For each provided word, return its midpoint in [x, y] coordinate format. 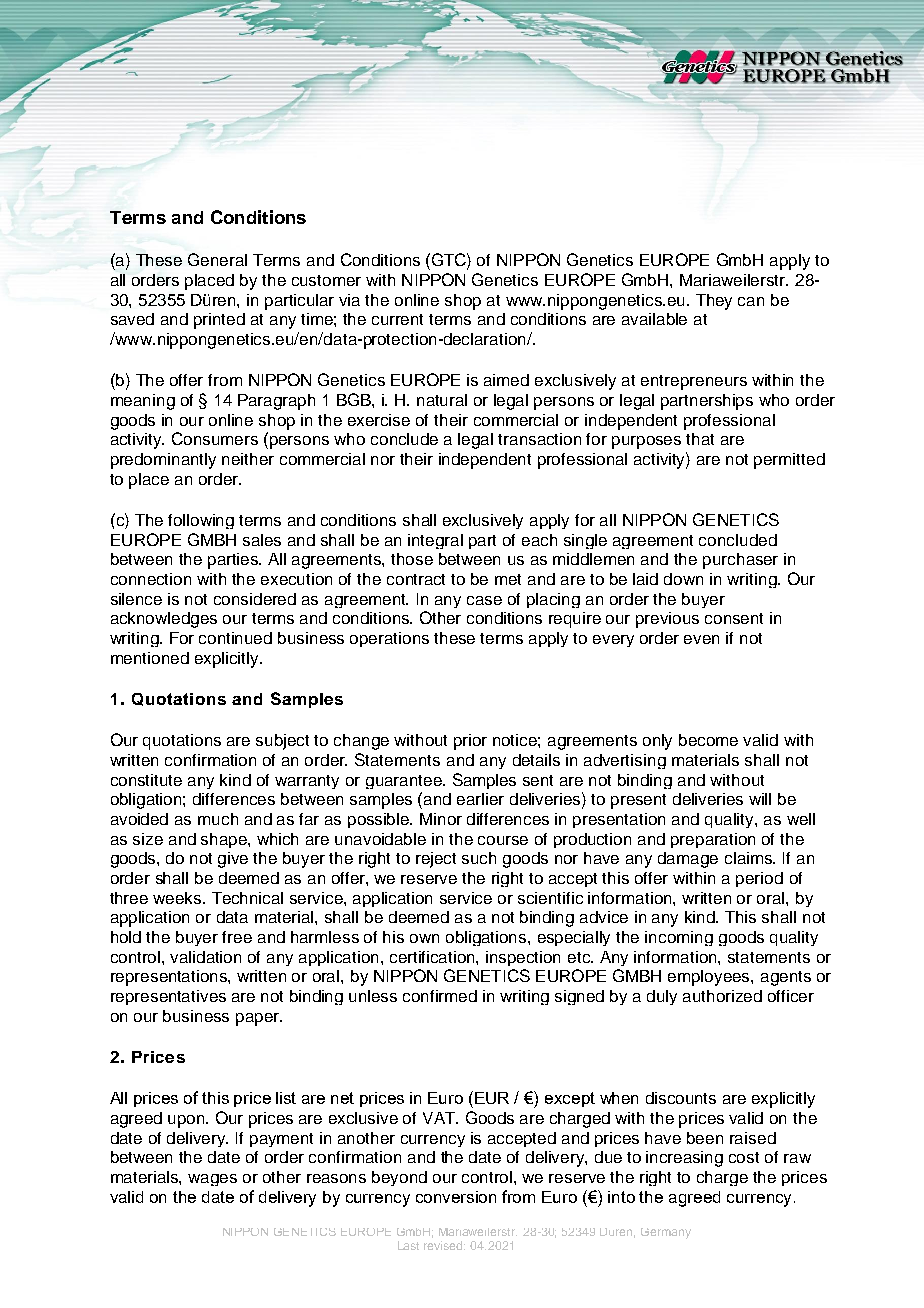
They [714, 302]
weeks [178, 898]
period [759, 879]
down [683, 579]
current [397, 319]
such [479, 858]
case [484, 600]
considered [255, 599]
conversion [456, 1197]
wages [212, 1180]
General [217, 259]
